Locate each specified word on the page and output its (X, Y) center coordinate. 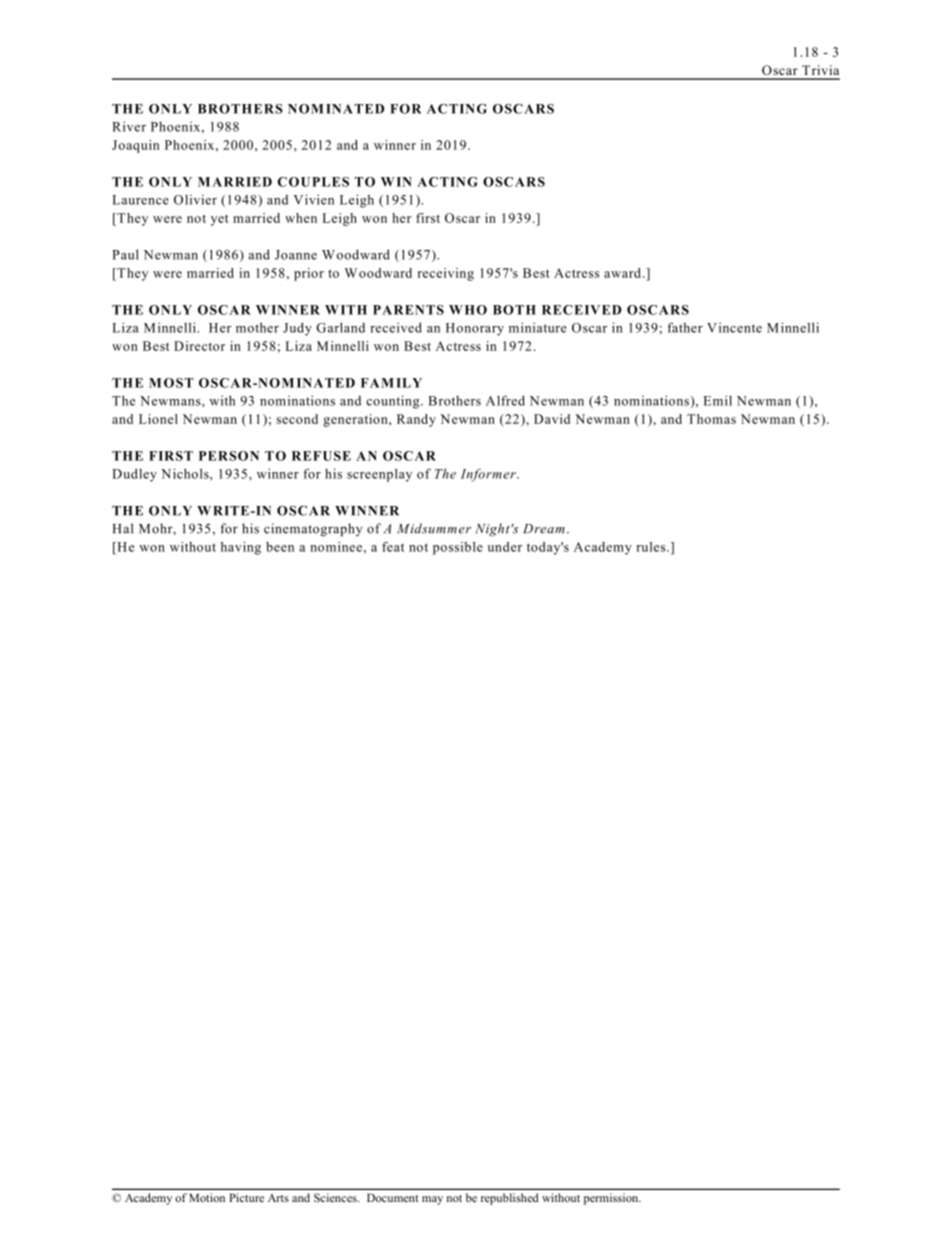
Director (199, 346)
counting (394, 402)
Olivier (195, 199)
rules (652, 547)
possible (458, 548)
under (505, 547)
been (280, 547)
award (622, 273)
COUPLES (313, 182)
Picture (246, 1197)
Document (392, 1197)
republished (509, 1199)
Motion (207, 1197)
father (685, 327)
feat (393, 547)
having (241, 548)
